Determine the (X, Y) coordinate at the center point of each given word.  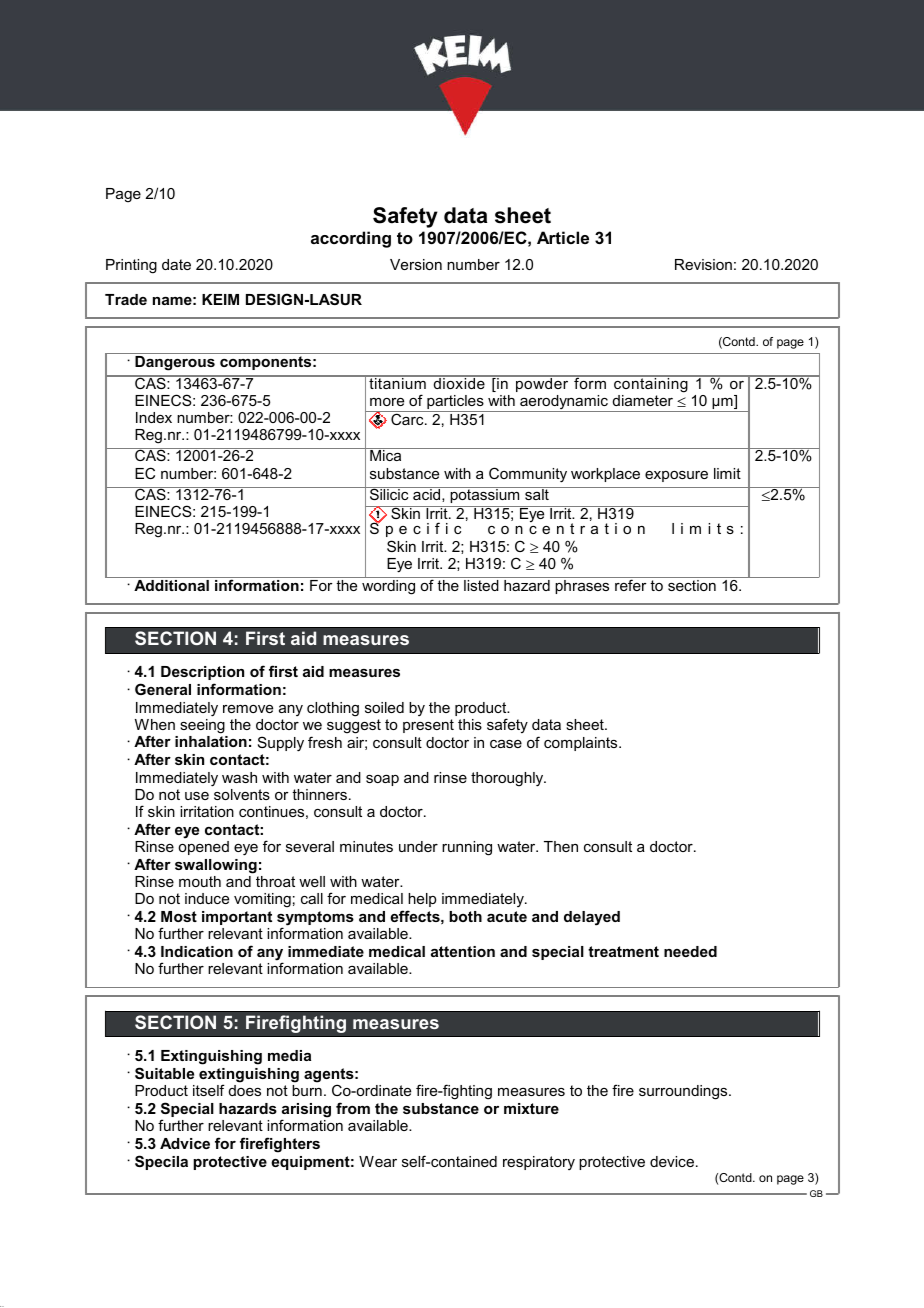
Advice (185, 1143)
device (672, 1161)
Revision (703, 264)
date (176, 264)
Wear (378, 1161)
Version (416, 264)
